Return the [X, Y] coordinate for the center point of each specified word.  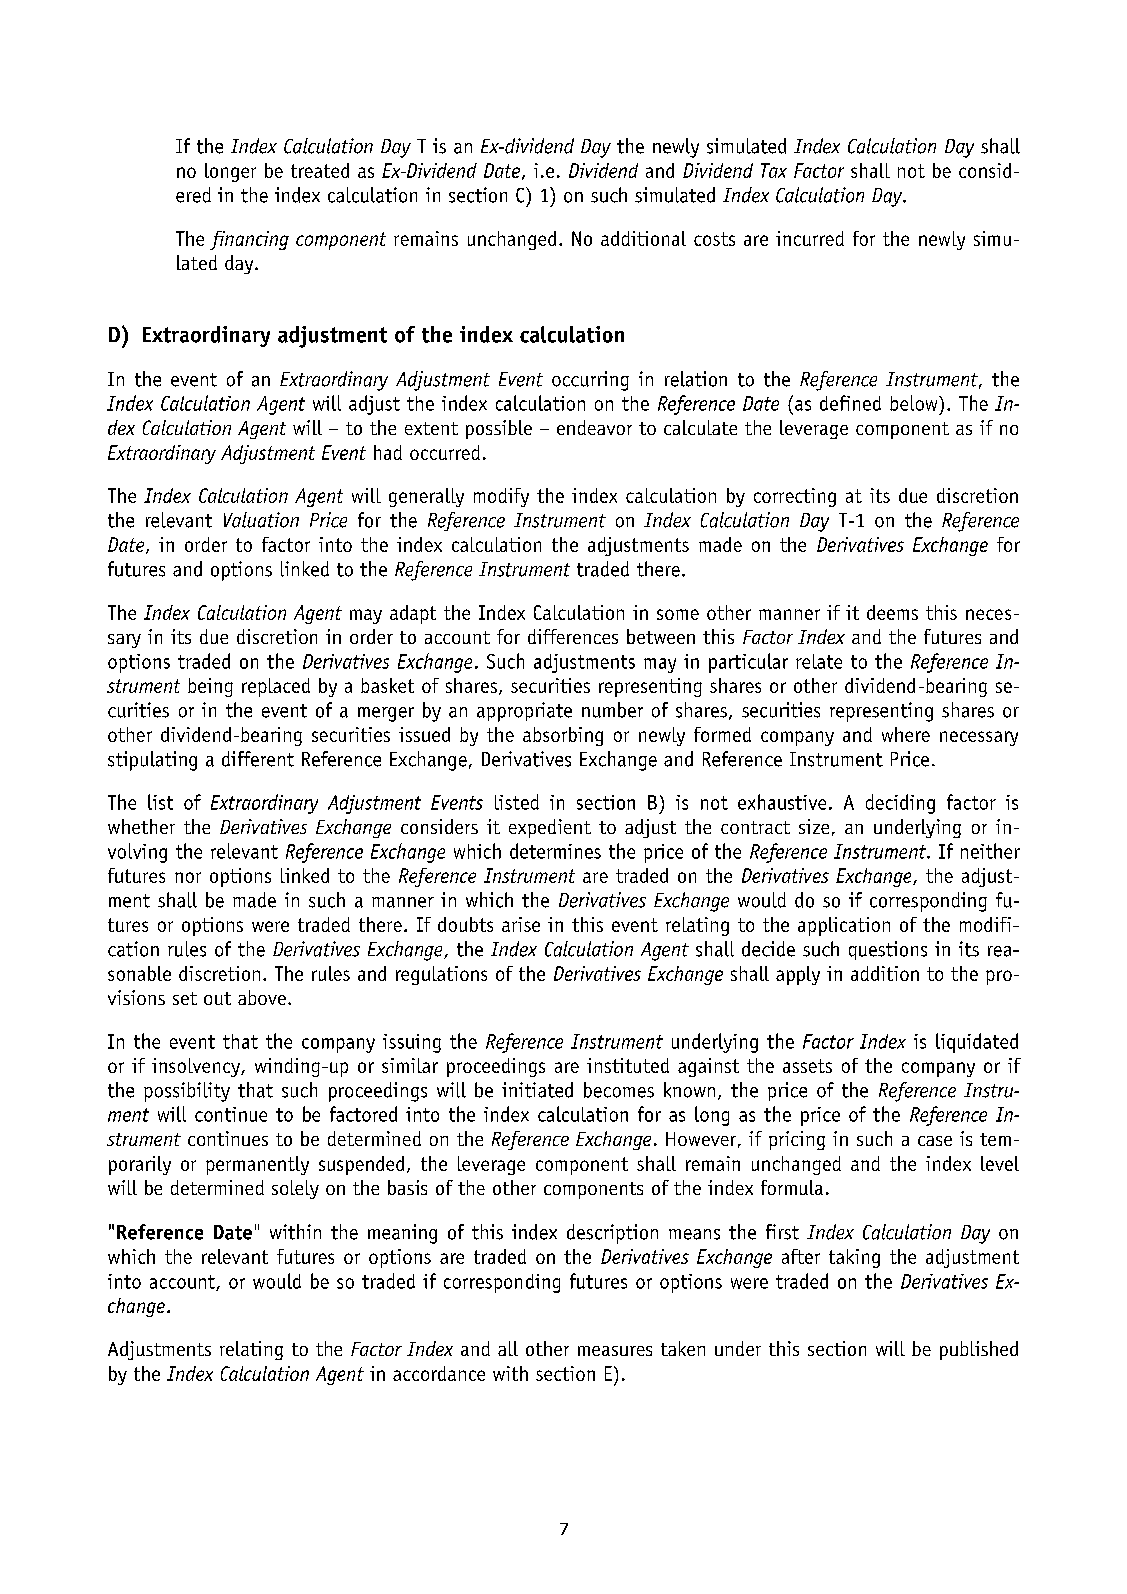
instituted [628, 1065]
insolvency [197, 1067]
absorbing [563, 736]
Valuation [261, 520]
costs [714, 239]
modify [501, 497]
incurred [810, 238]
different [258, 759]
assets [807, 1066]
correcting [795, 497]
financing [249, 240]
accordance [439, 1373]
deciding [900, 804]
